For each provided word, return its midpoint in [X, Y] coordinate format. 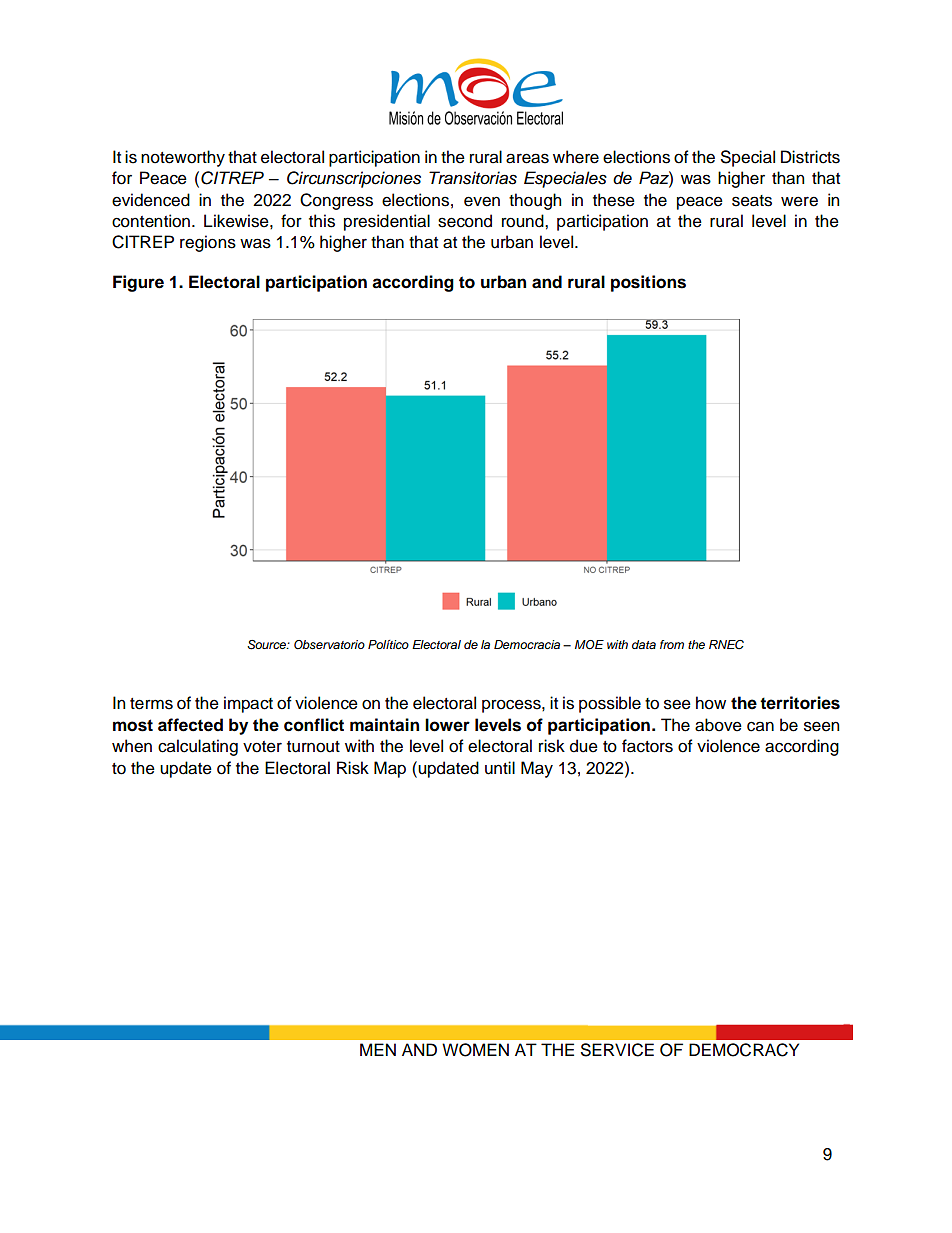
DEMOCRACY [744, 1050]
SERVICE [617, 1050]
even [482, 201]
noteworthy [183, 158]
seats [752, 201]
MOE [589, 645]
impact [248, 704]
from [672, 644]
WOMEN [475, 1050]
